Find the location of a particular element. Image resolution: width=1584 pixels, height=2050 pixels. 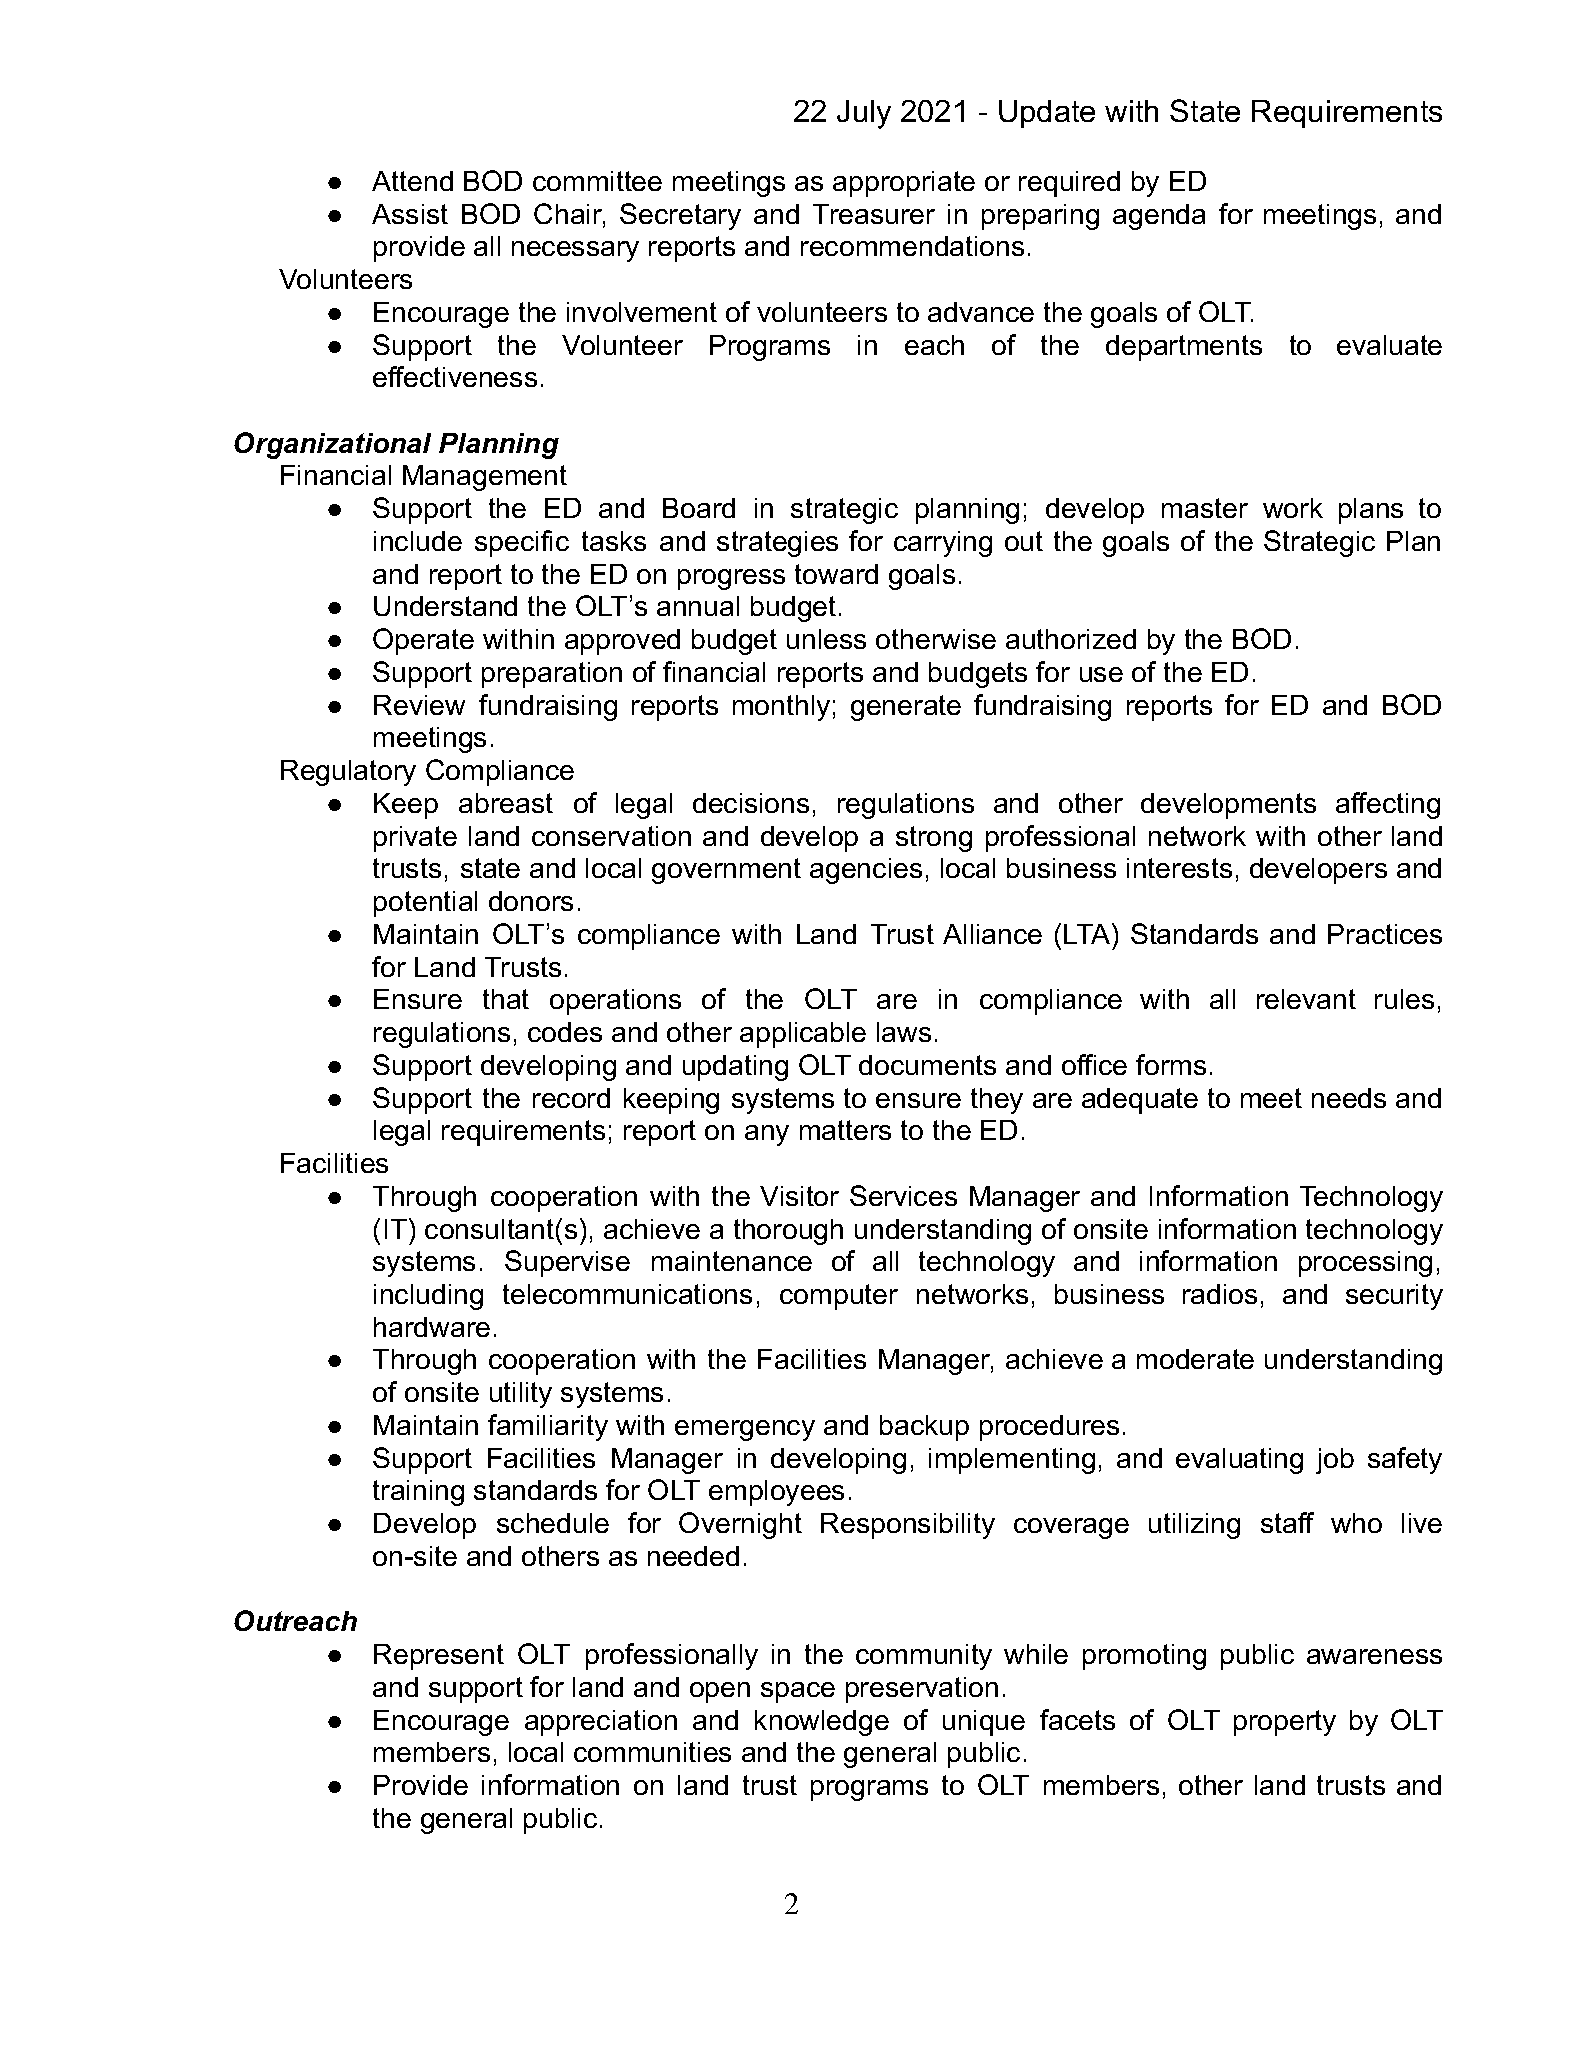

use is located at coordinates (1101, 674).
